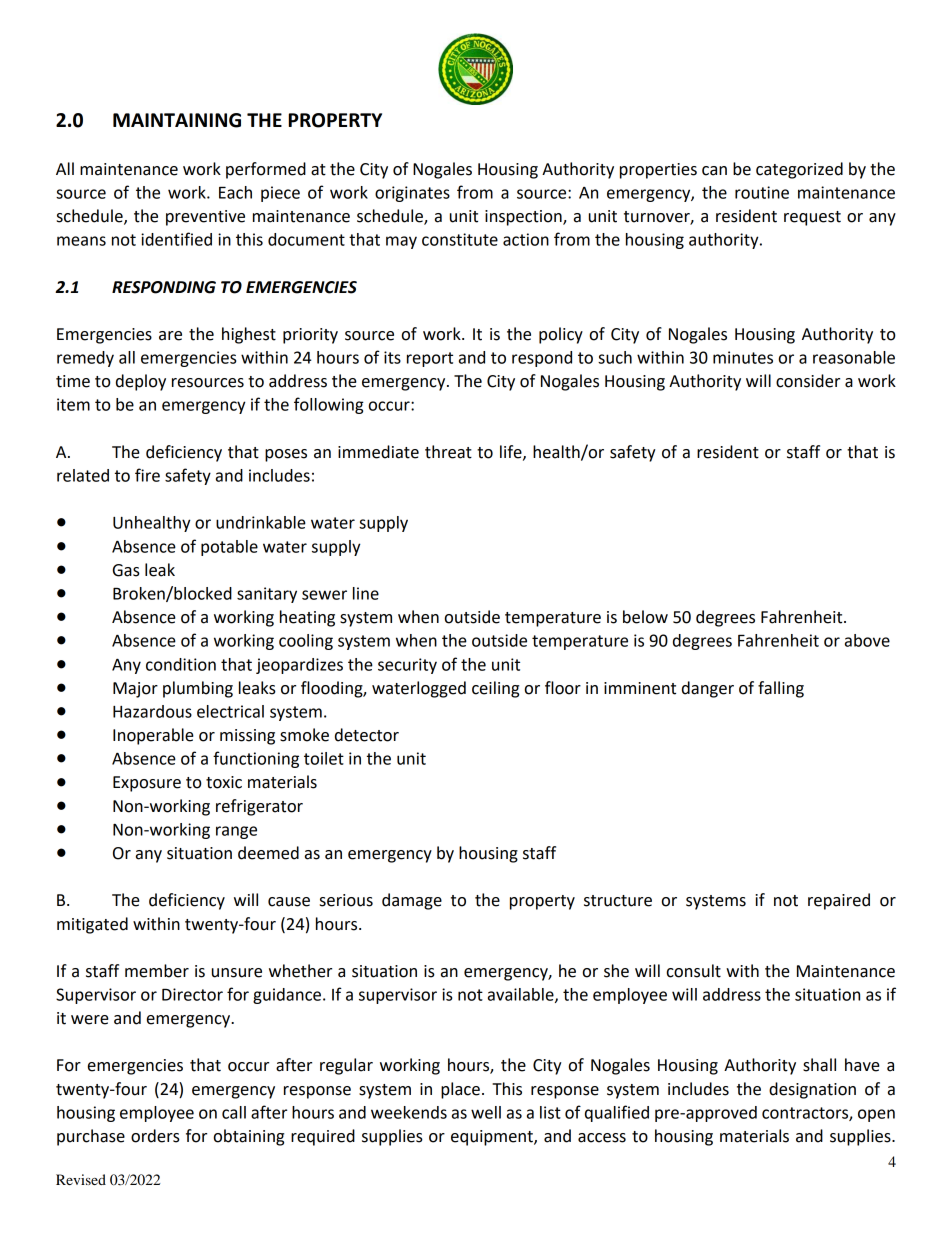 The height and width of the screenshot is (1233, 952). What do you see at coordinates (799, 170) in the screenshot?
I see `categorized` at bounding box center [799, 170].
